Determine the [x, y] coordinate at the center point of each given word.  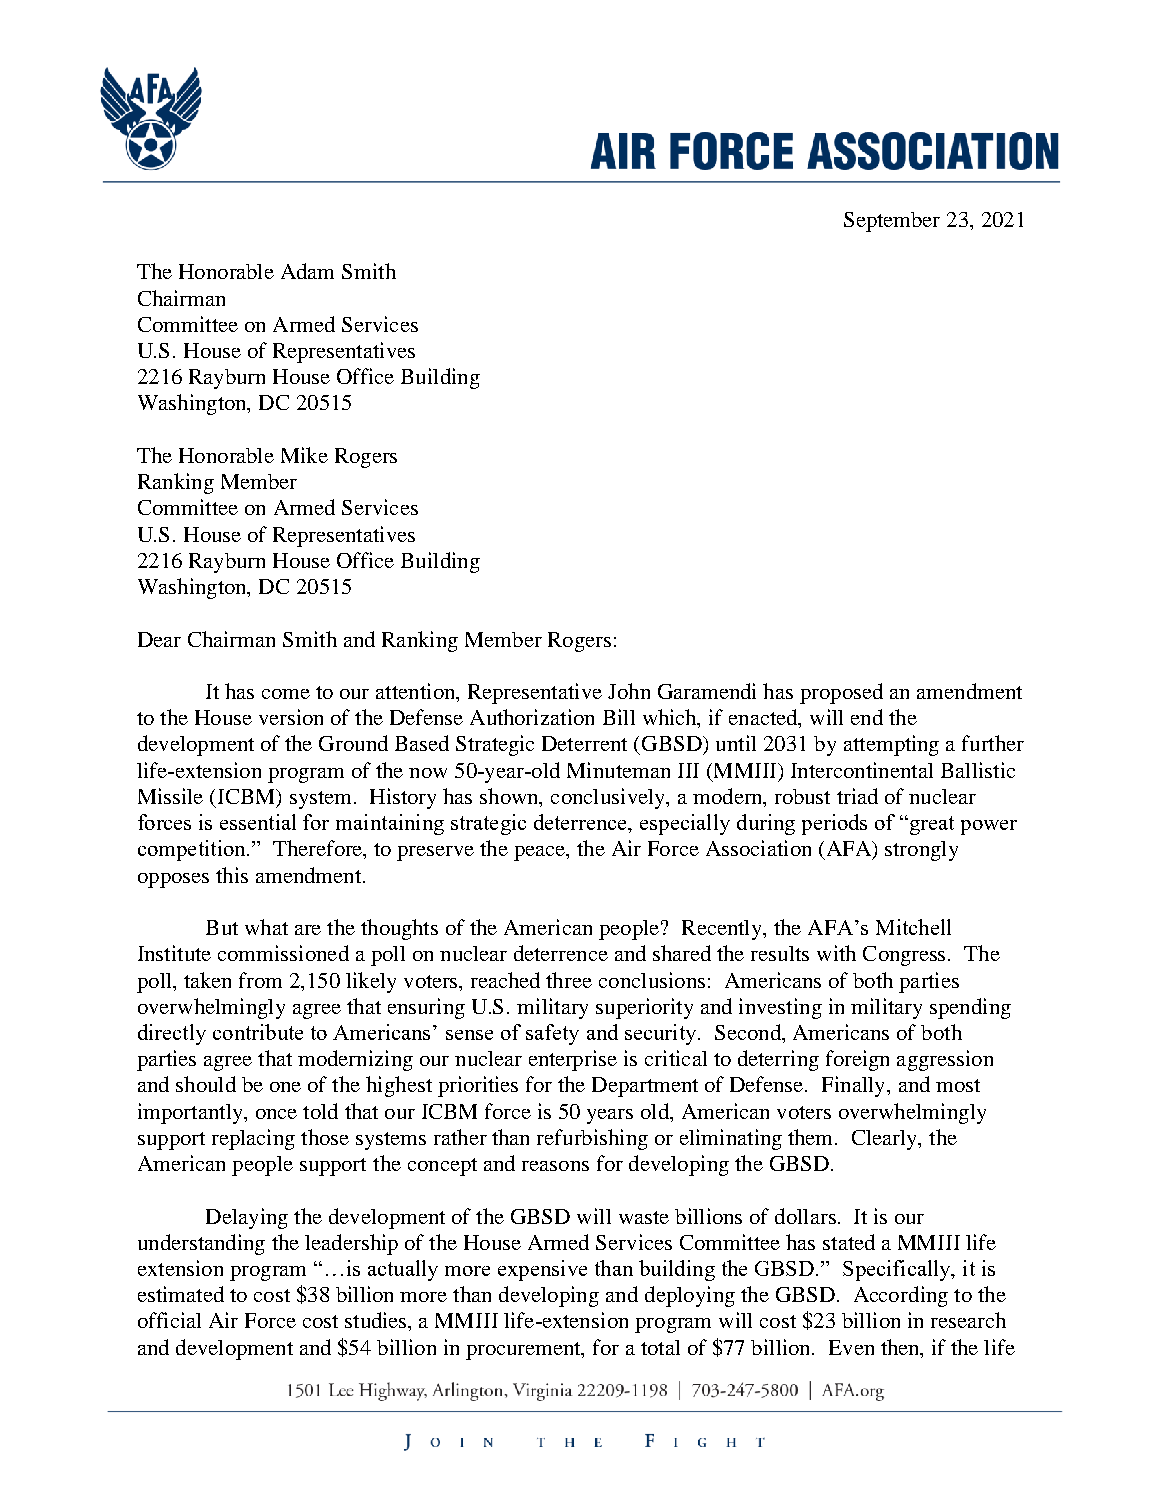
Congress [906, 956]
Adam [307, 271]
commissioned [283, 953]
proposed [841, 693]
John [629, 691]
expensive [542, 1270]
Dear [159, 639]
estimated [181, 1294]
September [892, 222]
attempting [891, 745]
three [569, 980]
